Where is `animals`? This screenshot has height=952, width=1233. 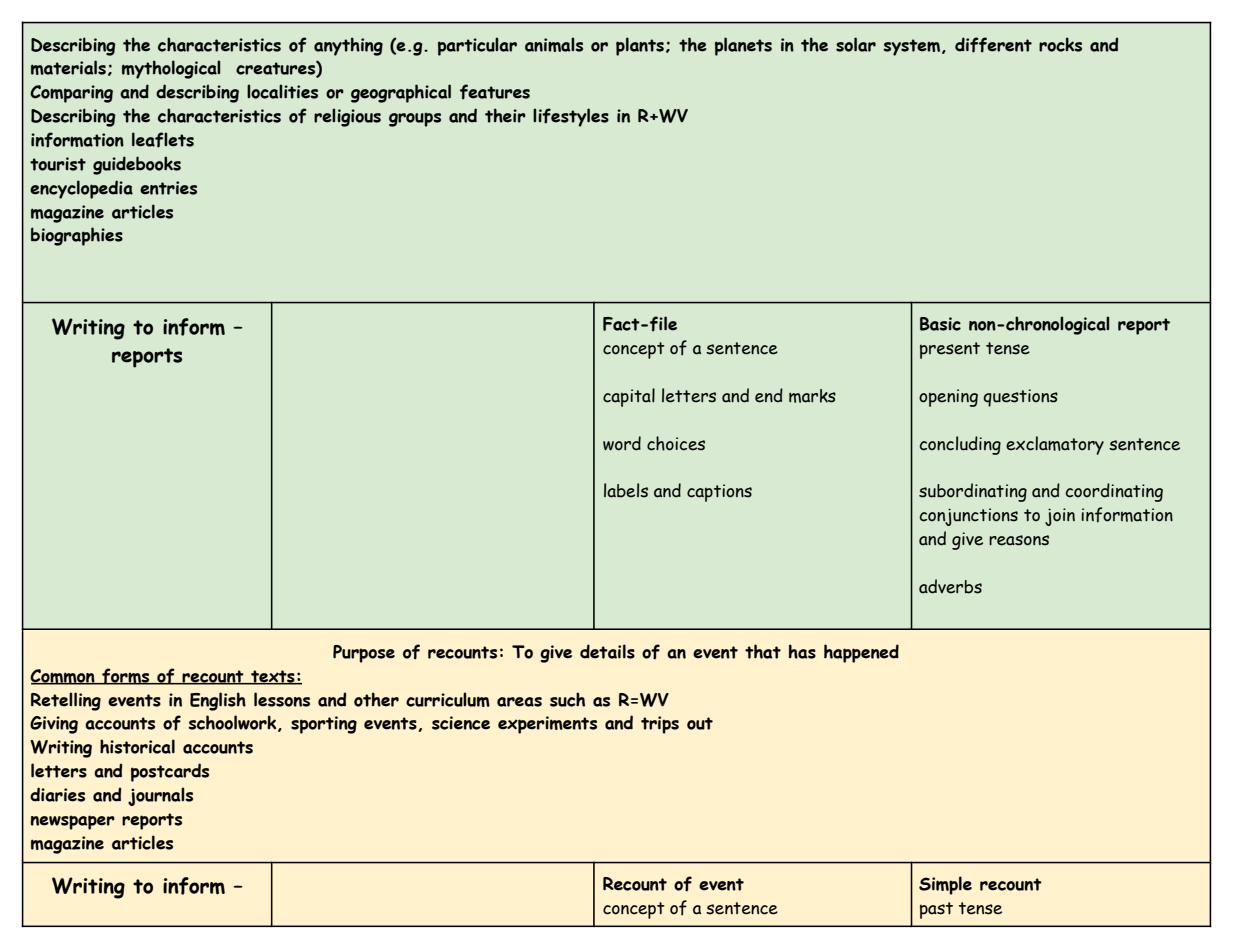
animals is located at coordinates (554, 44).
